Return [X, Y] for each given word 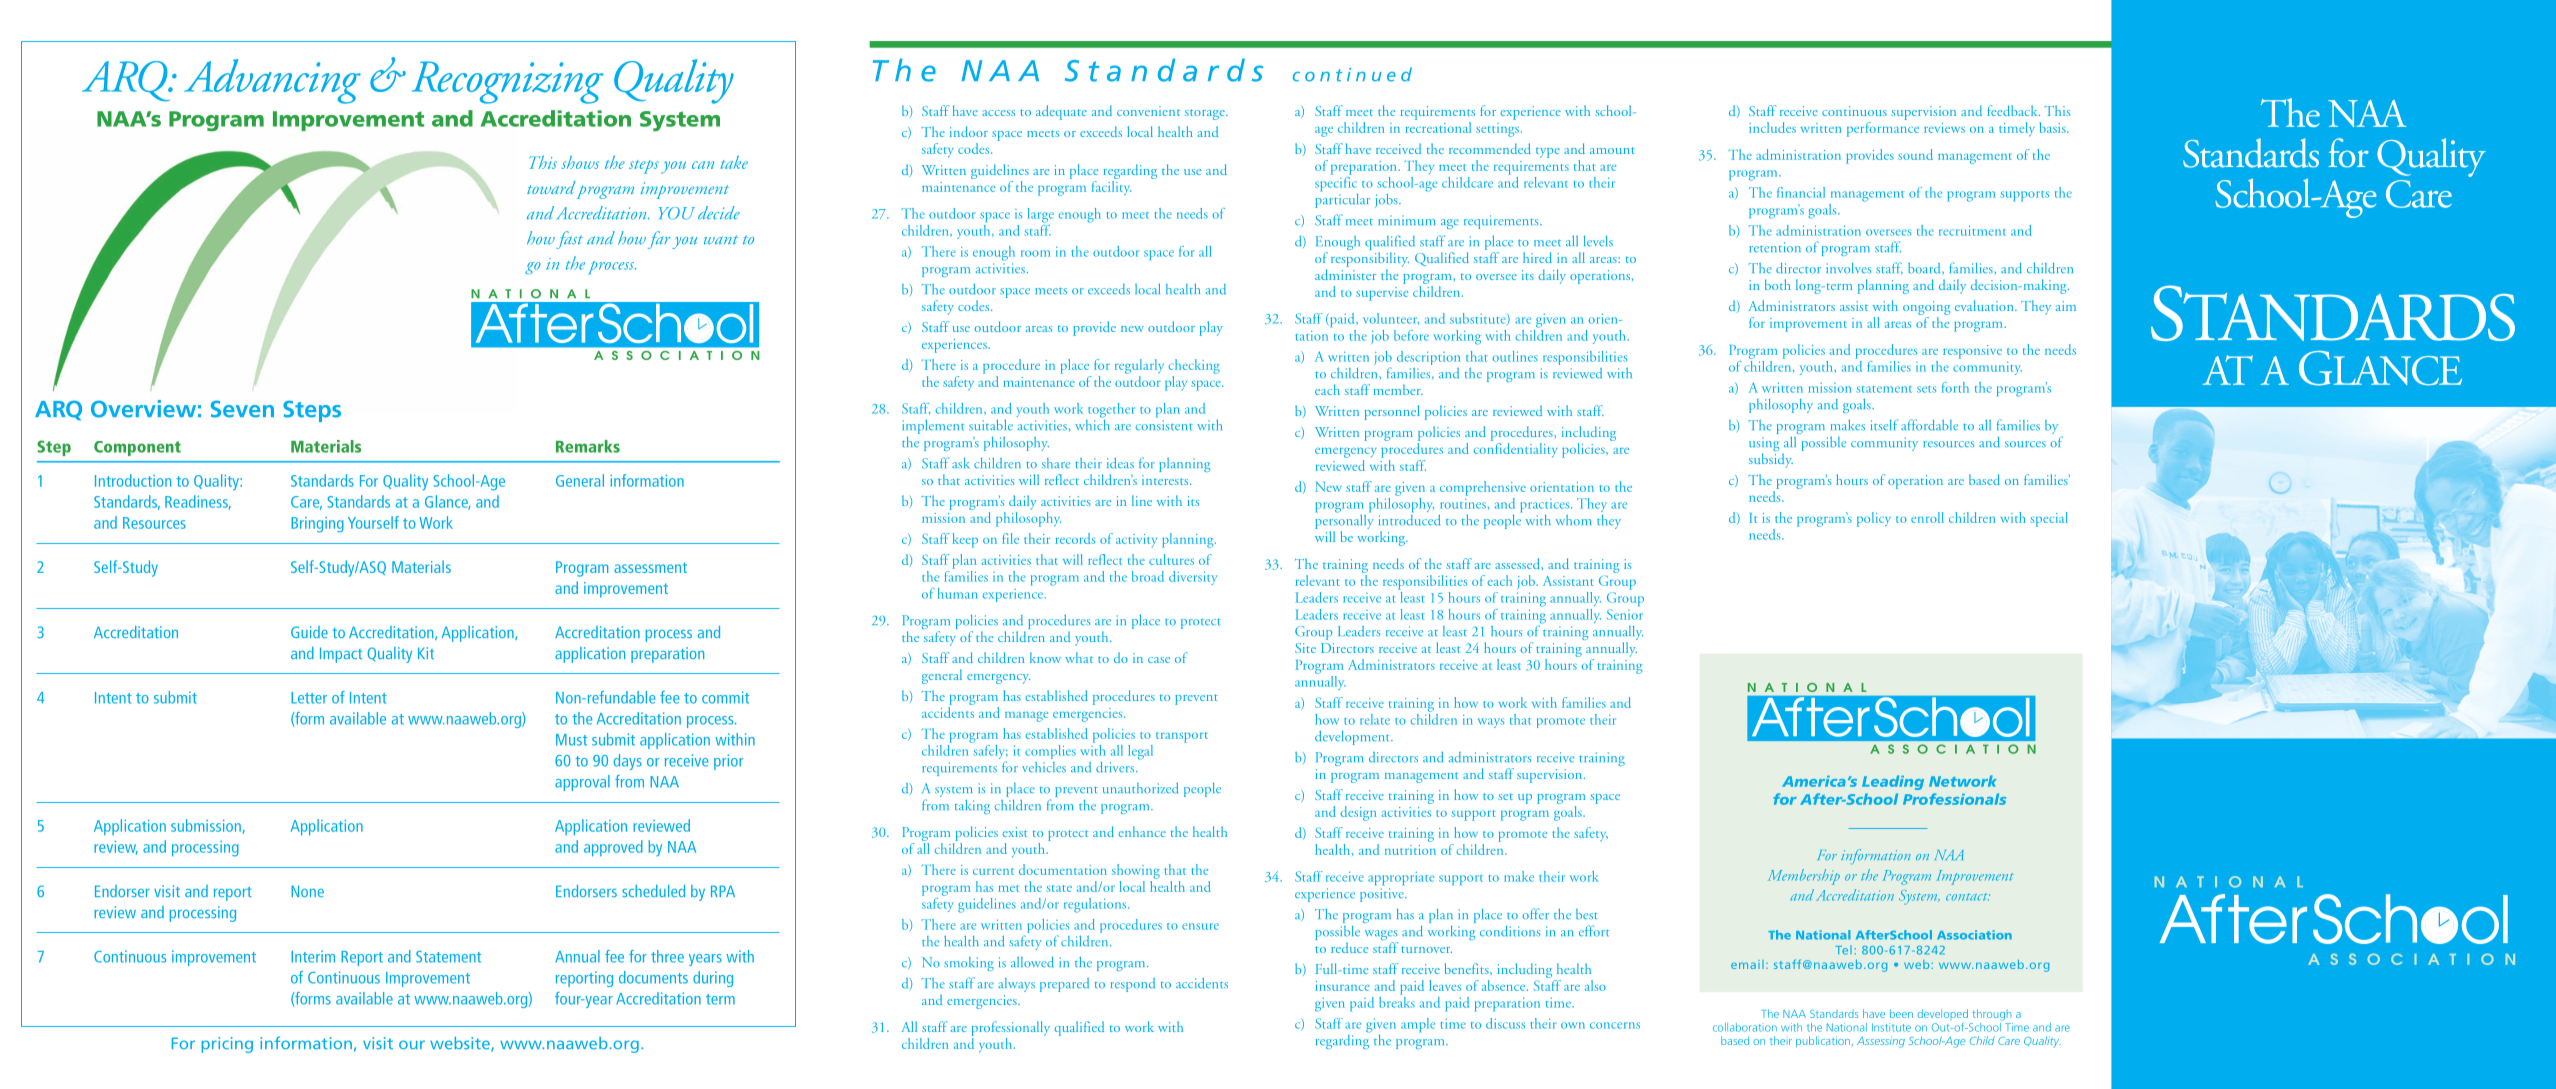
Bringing [317, 525]
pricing [227, 1045]
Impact [341, 655]
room [1035, 253]
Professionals [1954, 799]
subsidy [1771, 460]
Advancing [272, 81]
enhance [1142, 831]
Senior [1625, 614]
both [1778, 284]
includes [1772, 127]
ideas [1120, 463]
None [307, 891]
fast [569, 240]
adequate [1061, 112]
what [1079, 657]
